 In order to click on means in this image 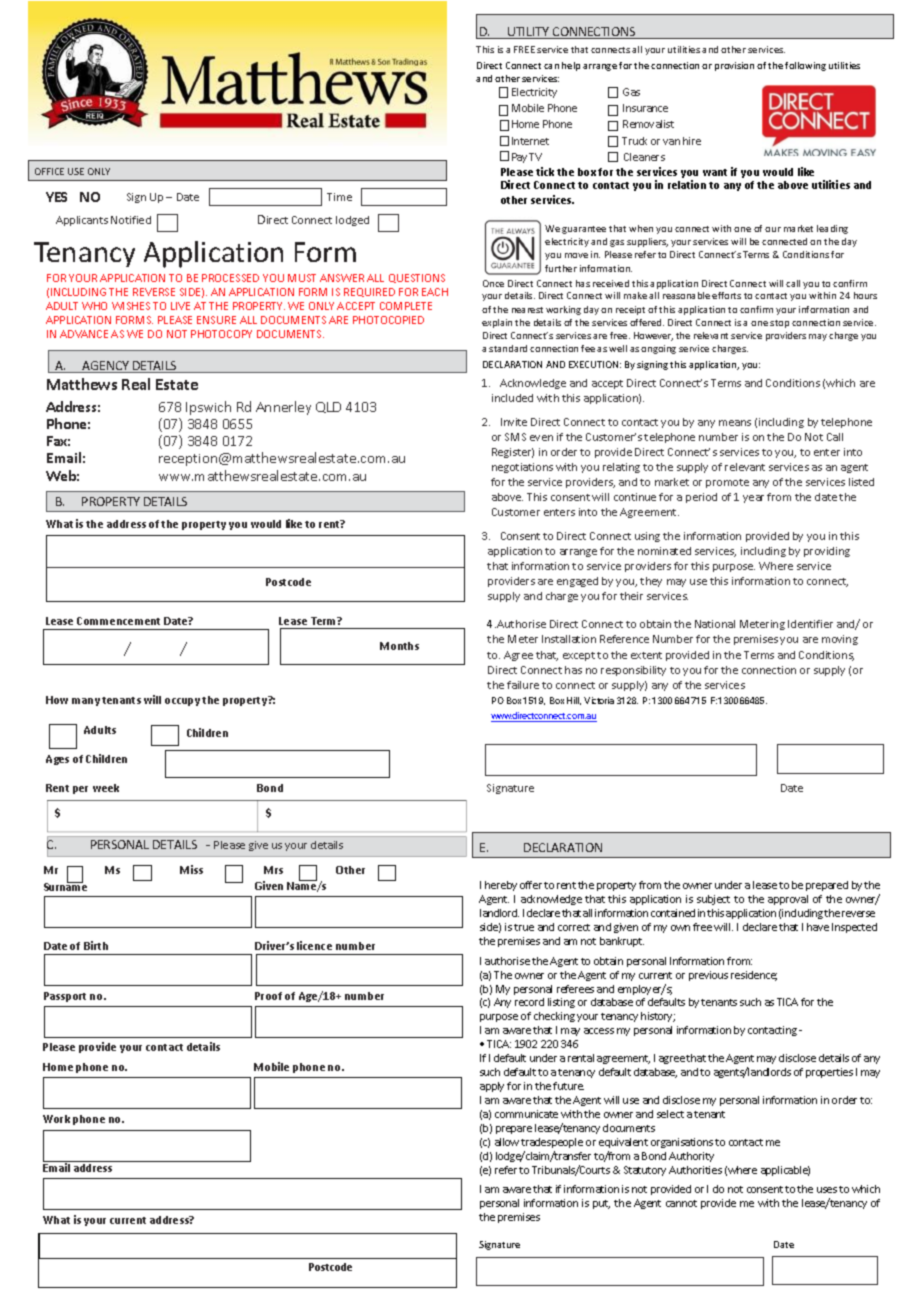, I will do `click(735, 423)`.
